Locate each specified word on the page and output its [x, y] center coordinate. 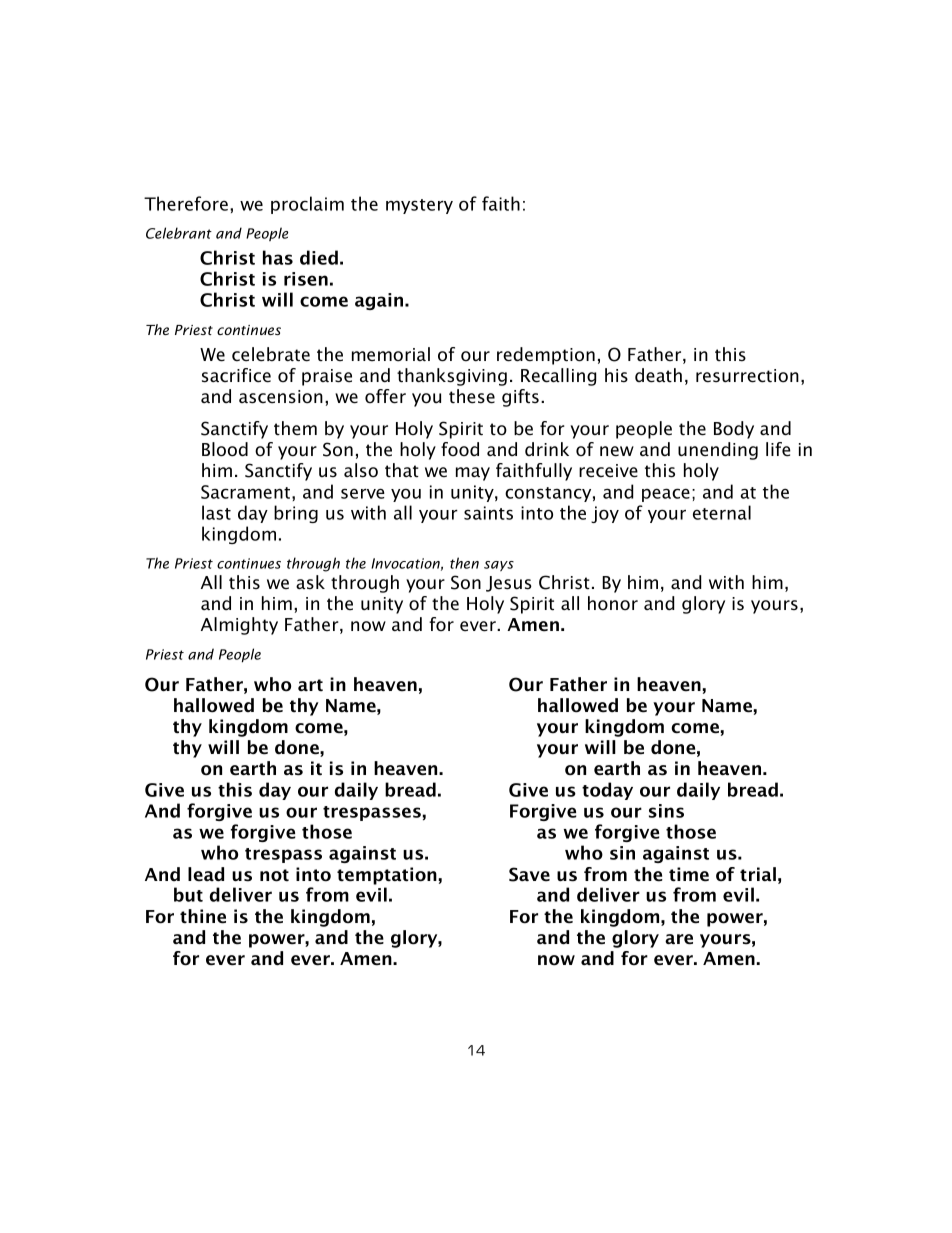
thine [203, 916]
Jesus [509, 584]
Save [529, 874]
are [679, 939]
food [460, 449]
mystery [419, 206]
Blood [225, 449]
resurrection [747, 376]
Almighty [239, 626]
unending [718, 451]
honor [613, 603]
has [278, 257]
